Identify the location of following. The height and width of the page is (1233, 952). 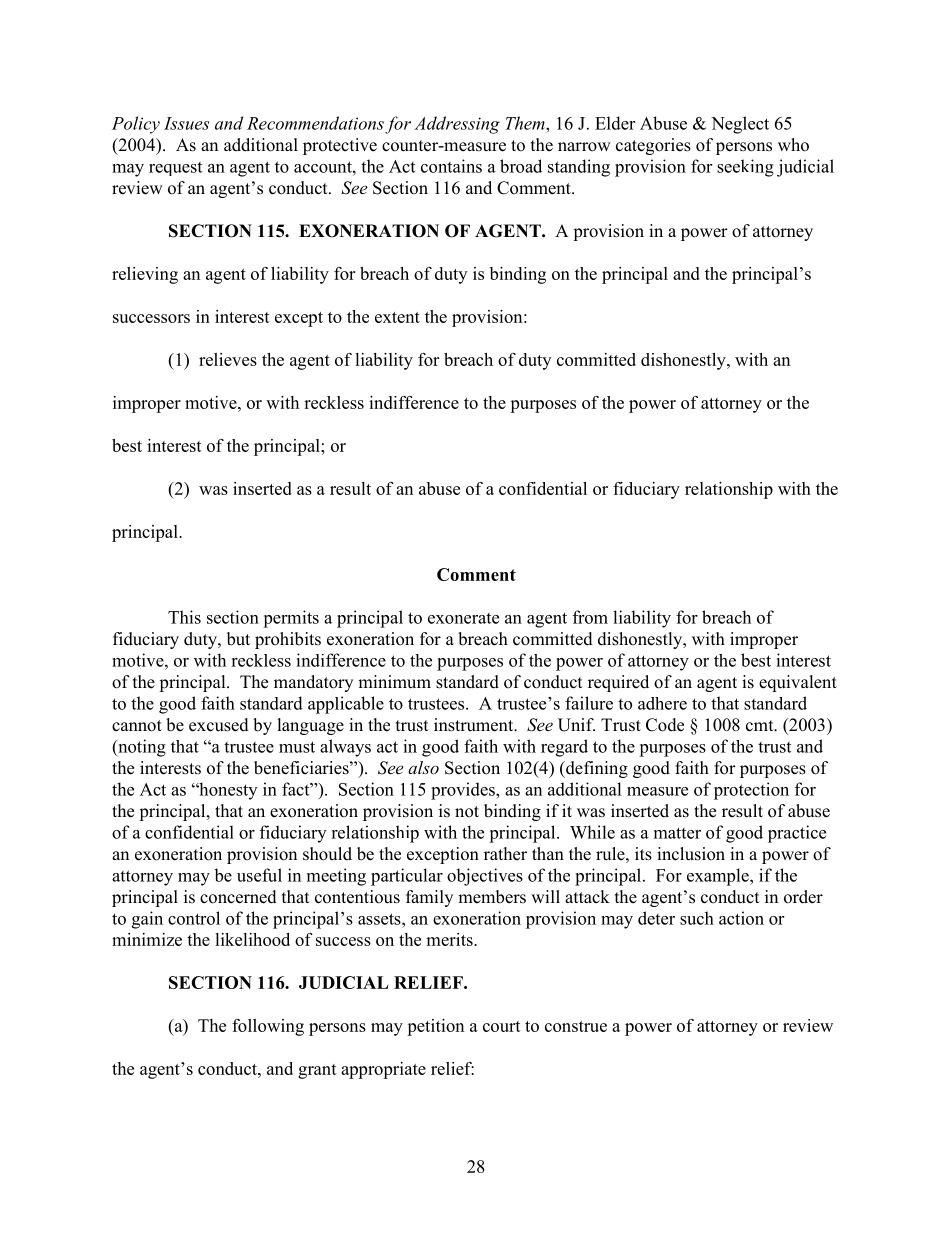
(268, 1027).
